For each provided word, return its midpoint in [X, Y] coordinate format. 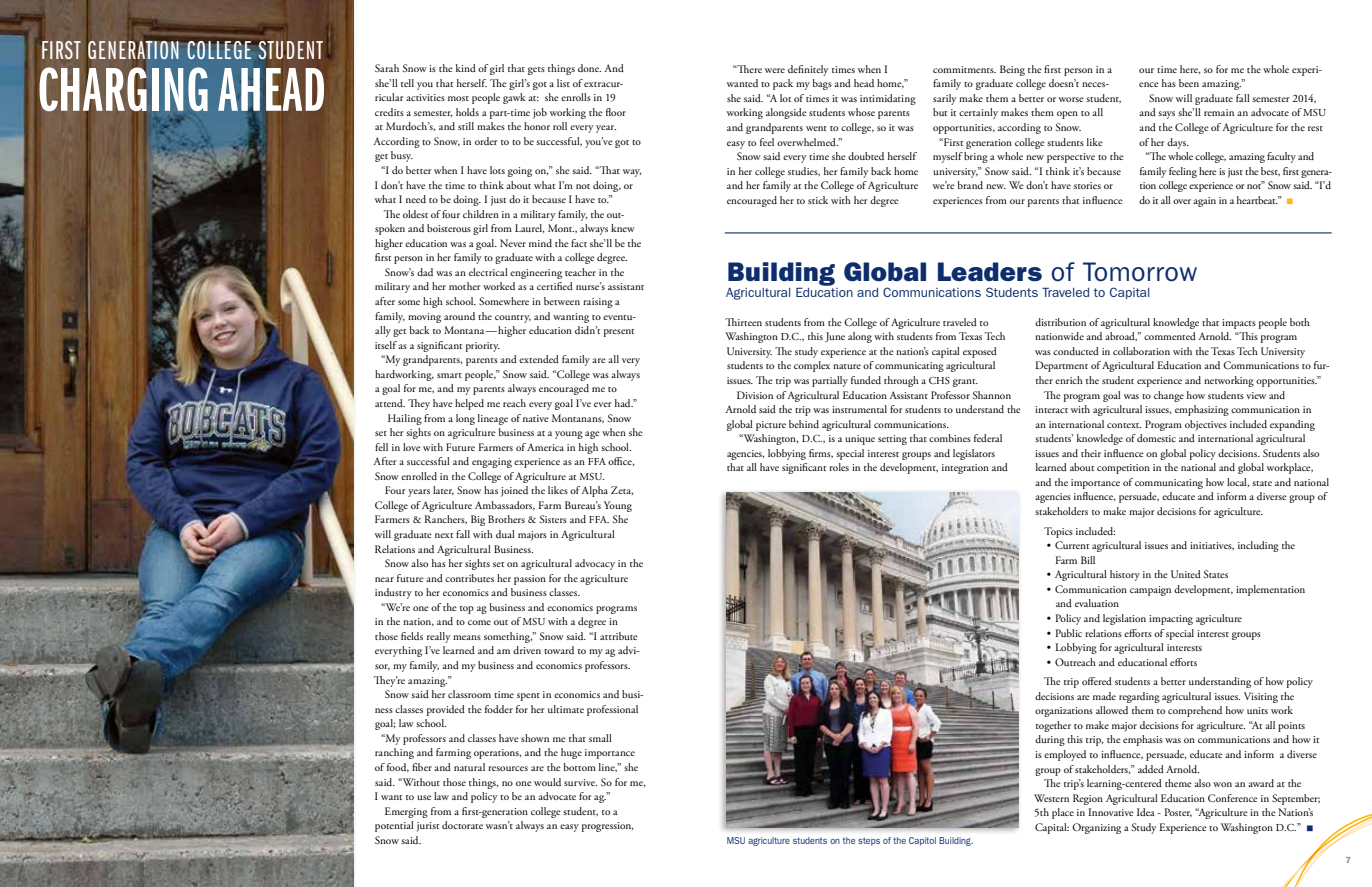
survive [580, 782]
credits [389, 112]
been [1189, 83]
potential [394, 826]
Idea [1146, 812]
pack [783, 84]
